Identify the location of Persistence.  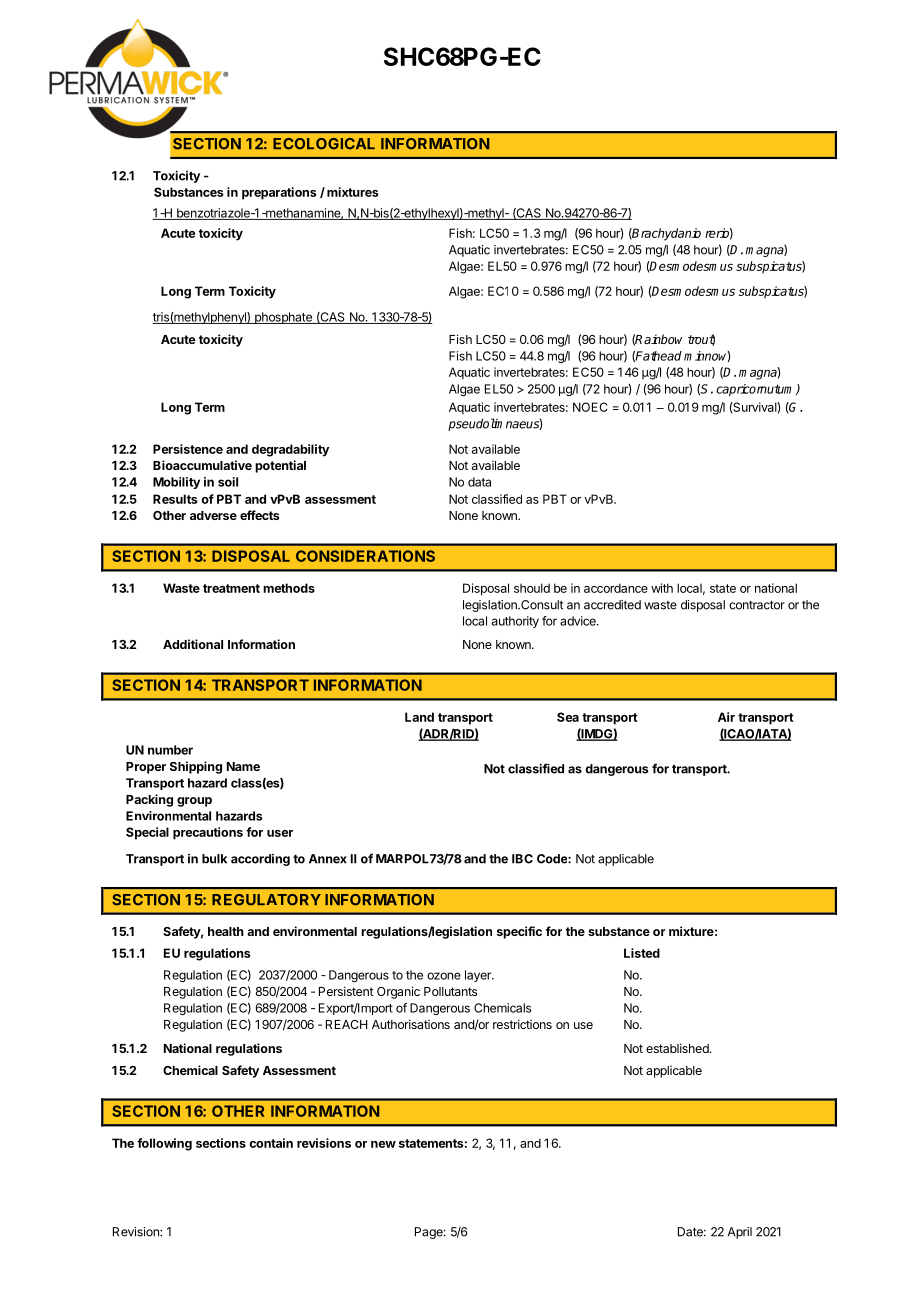
(188, 449).
